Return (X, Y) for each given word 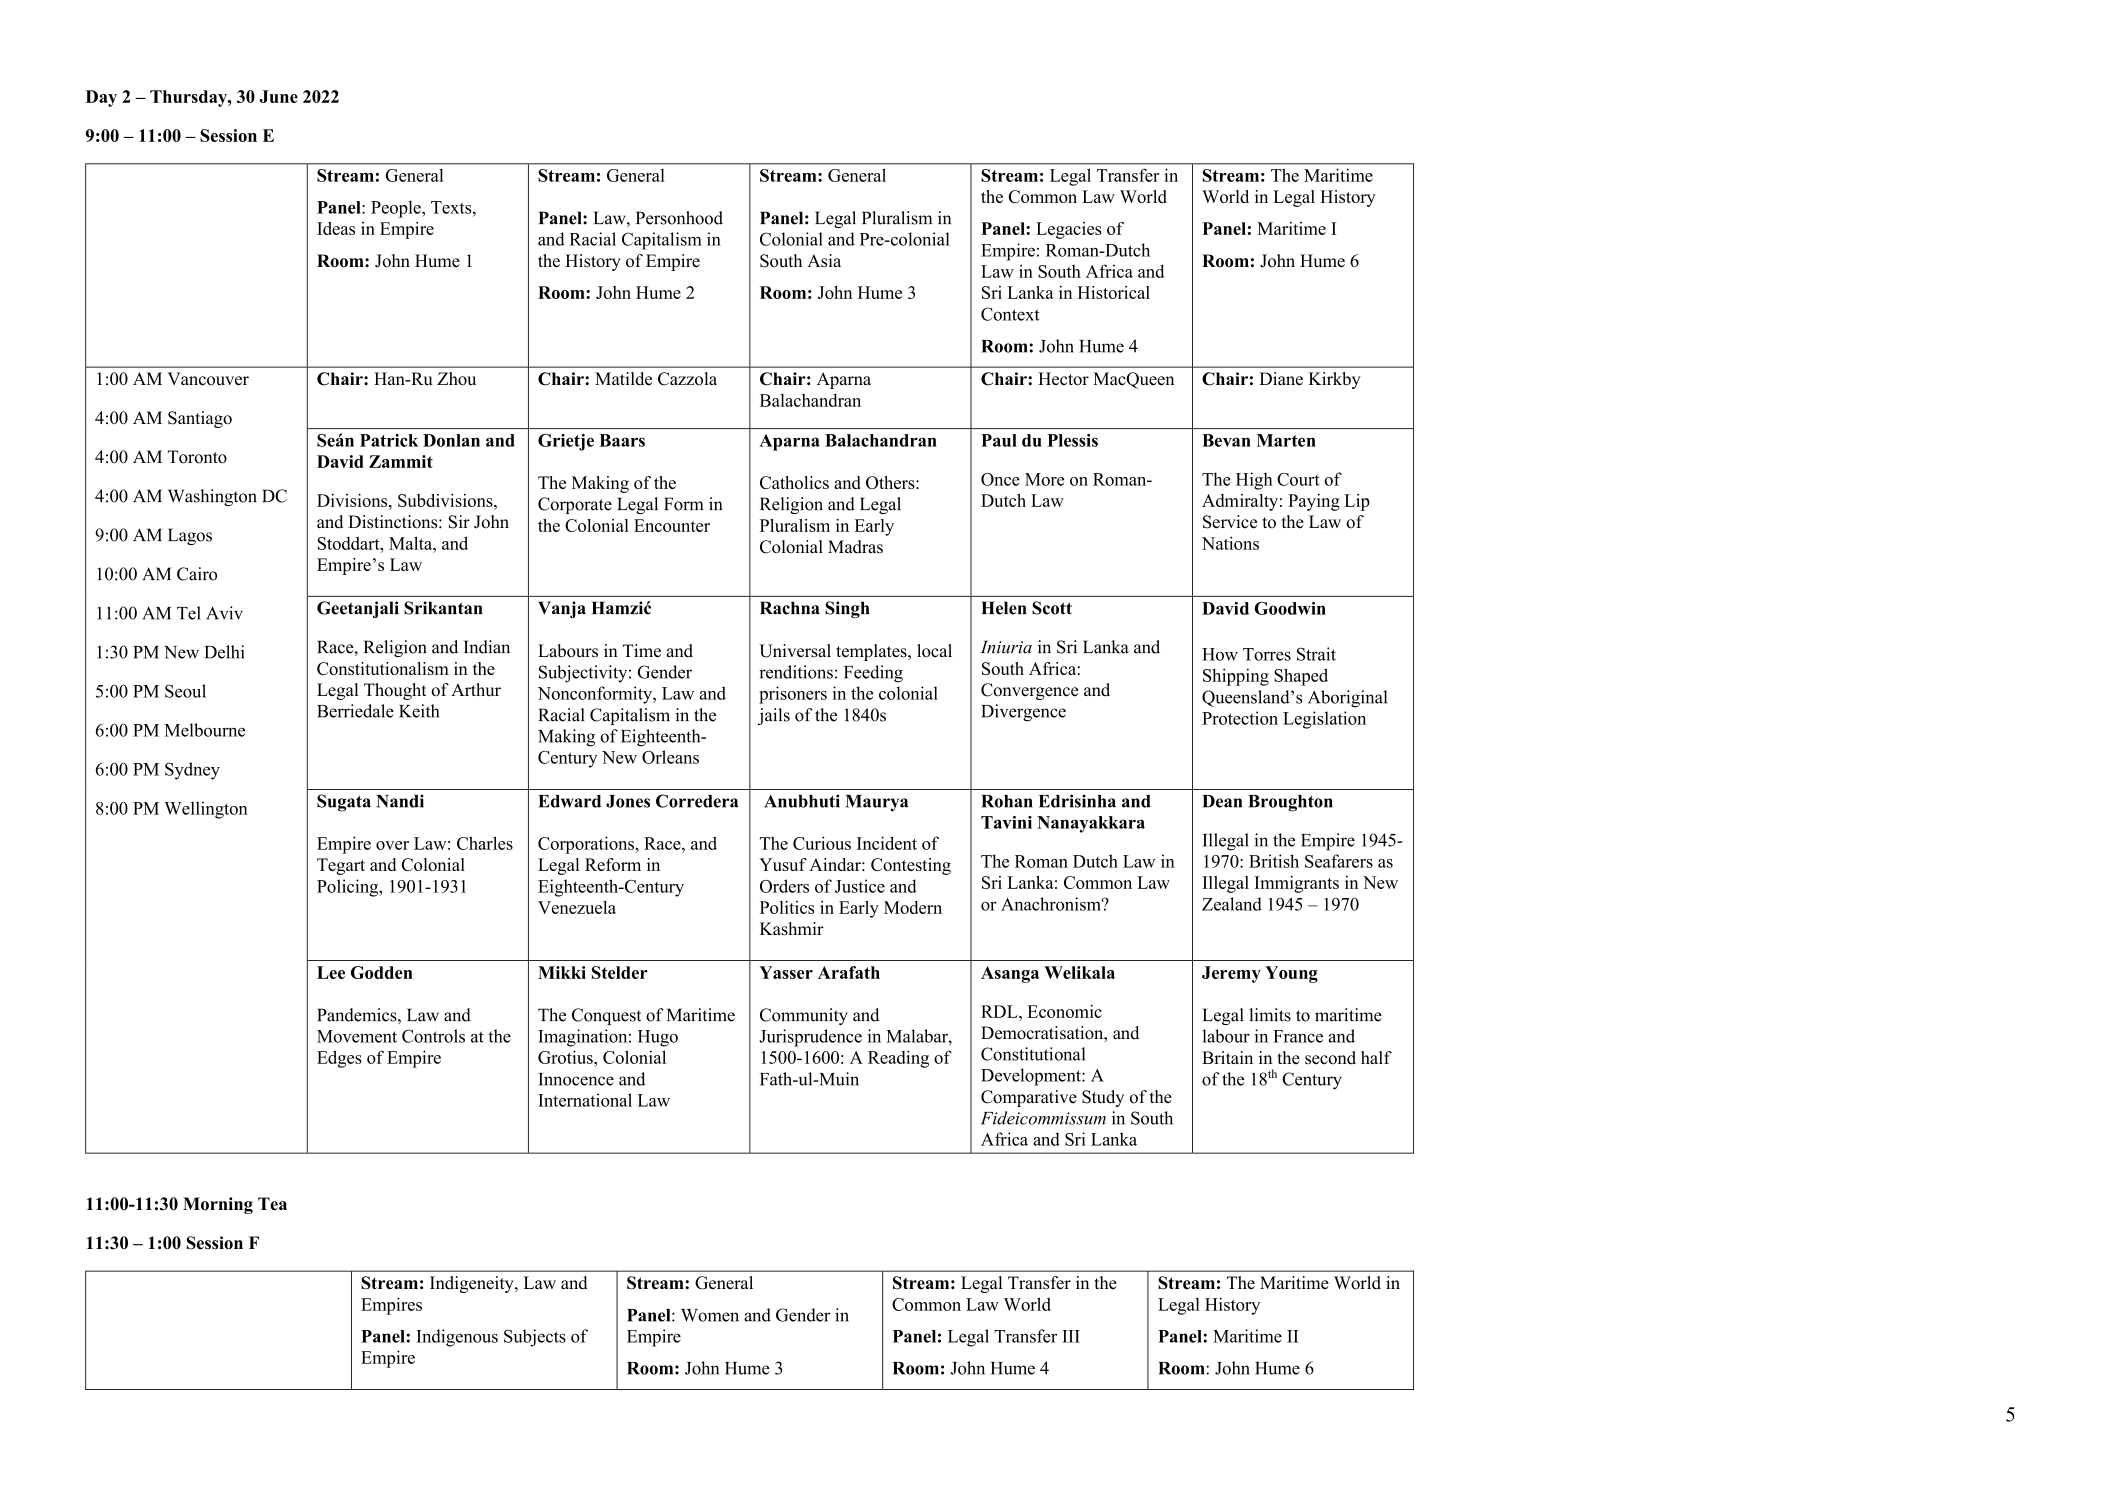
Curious (822, 843)
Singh (847, 609)
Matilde (623, 379)
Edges (339, 1059)
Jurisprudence (810, 1038)
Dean (1222, 801)
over (392, 845)
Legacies (1069, 230)
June (279, 96)
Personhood (679, 218)
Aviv (224, 613)
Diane (1281, 379)
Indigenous (457, 1338)
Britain (1227, 1057)
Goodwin (1290, 608)
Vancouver (208, 379)
